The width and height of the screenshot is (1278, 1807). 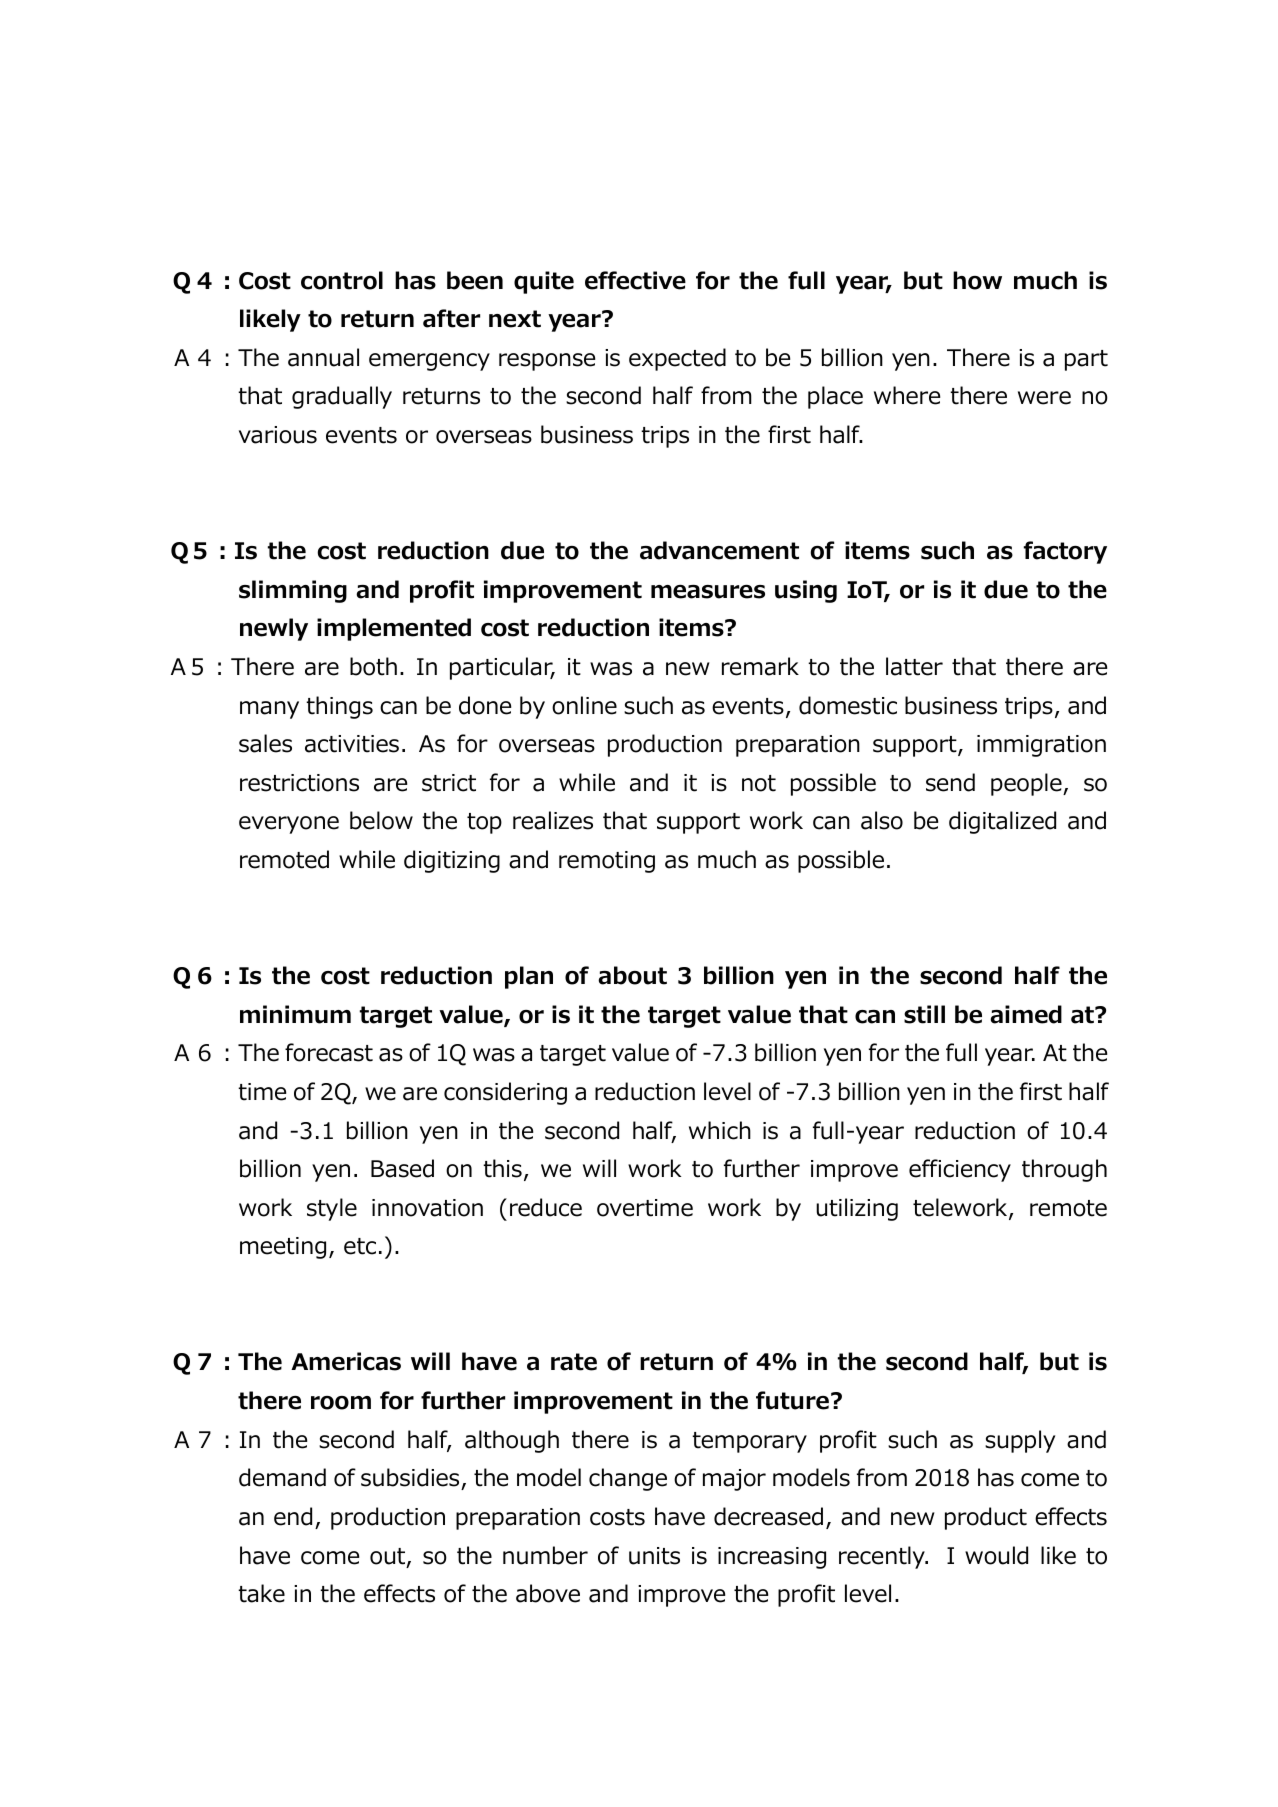 I want to click on implemented, so click(x=394, y=629).
